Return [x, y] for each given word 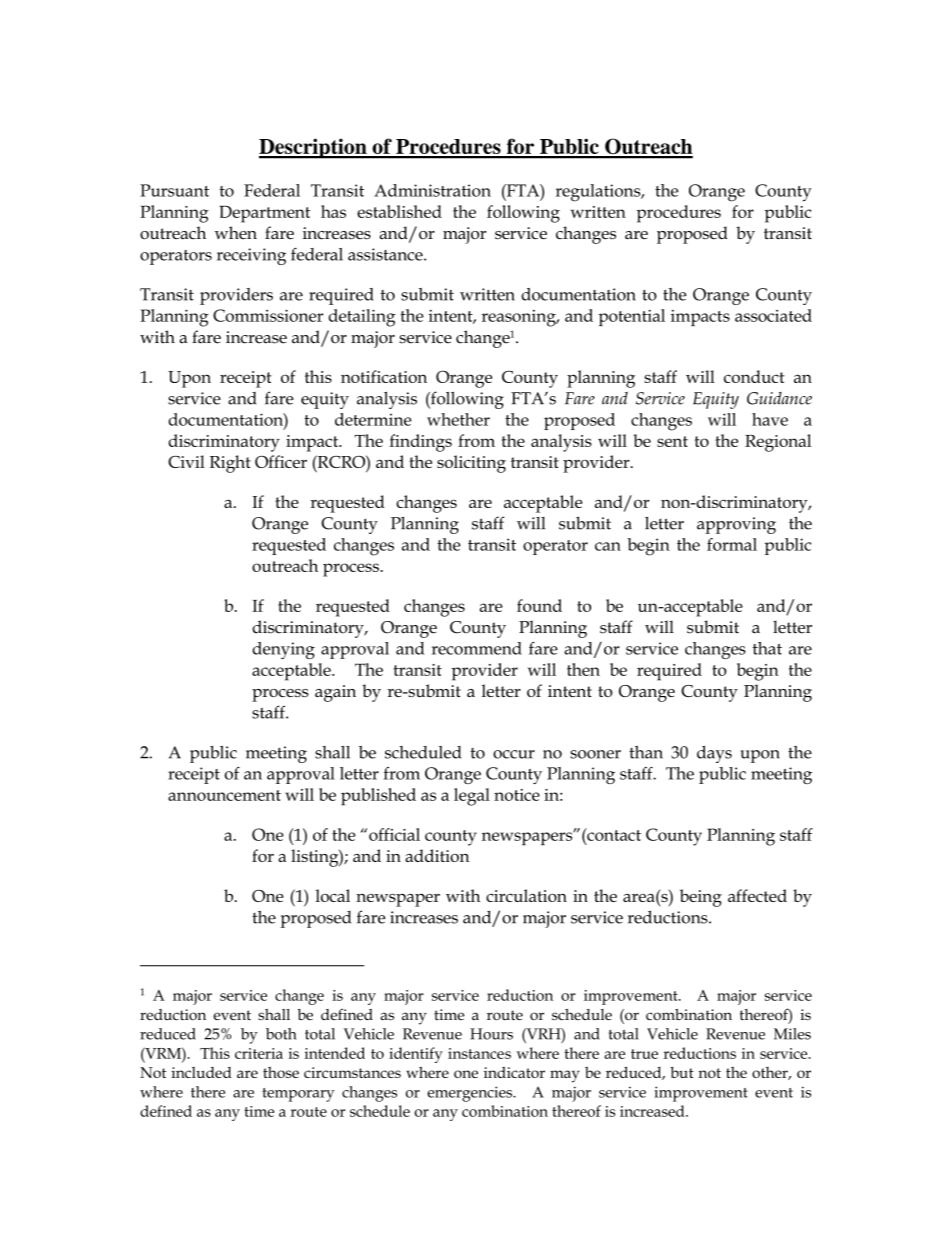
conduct [754, 376]
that [767, 648]
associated [773, 315]
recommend [477, 648]
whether [458, 419]
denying [283, 650]
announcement [224, 795]
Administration [432, 190]
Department [264, 214]
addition [437, 855]
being [701, 898]
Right [230, 464]
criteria [259, 1053]
